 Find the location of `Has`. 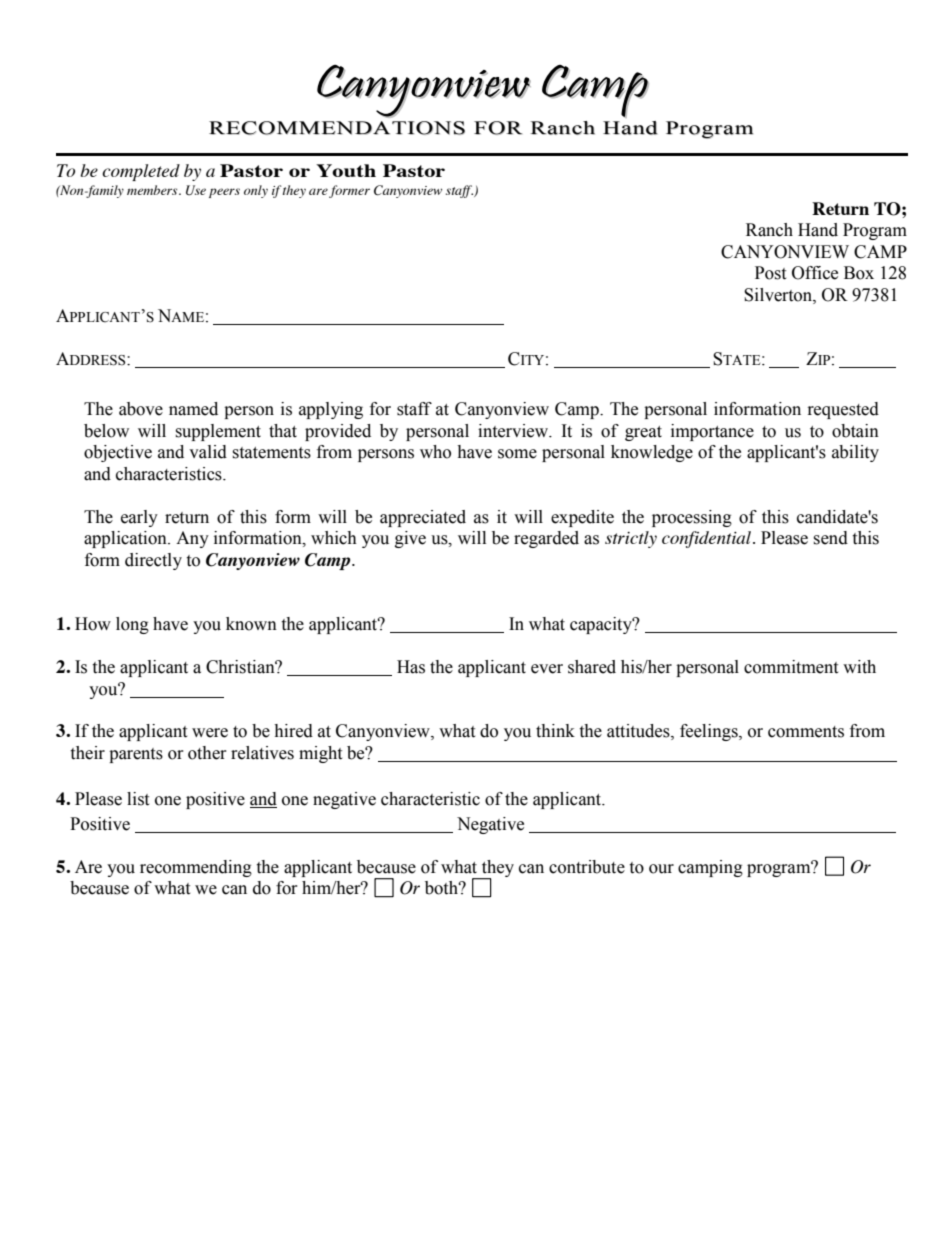

Has is located at coordinates (411, 667).
